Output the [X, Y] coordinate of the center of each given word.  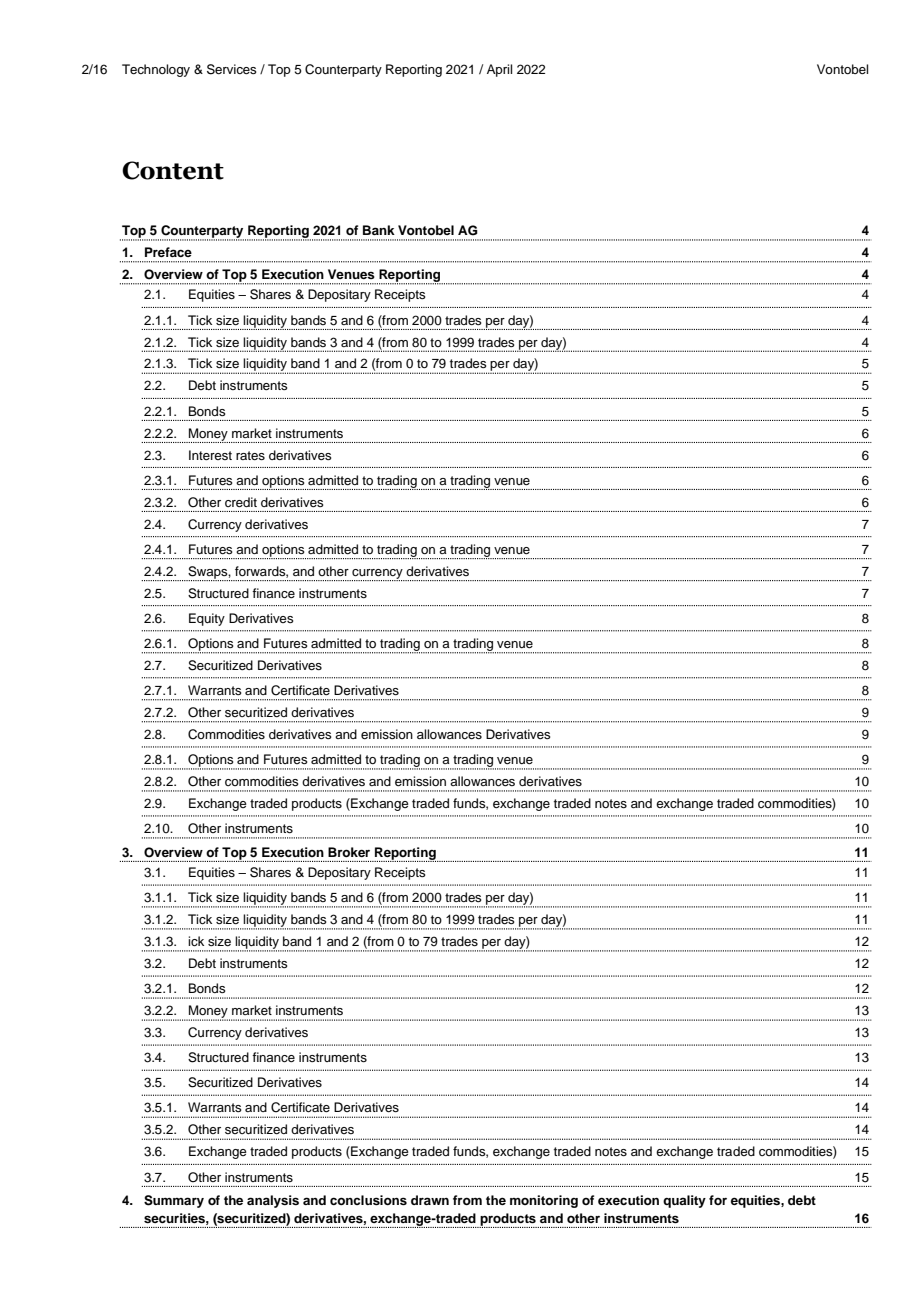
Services [232, 69]
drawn [430, 1200]
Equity [207, 619]
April [499, 70]
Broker [349, 852]
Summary [174, 1201]
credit [241, 502]
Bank [379, 230]
